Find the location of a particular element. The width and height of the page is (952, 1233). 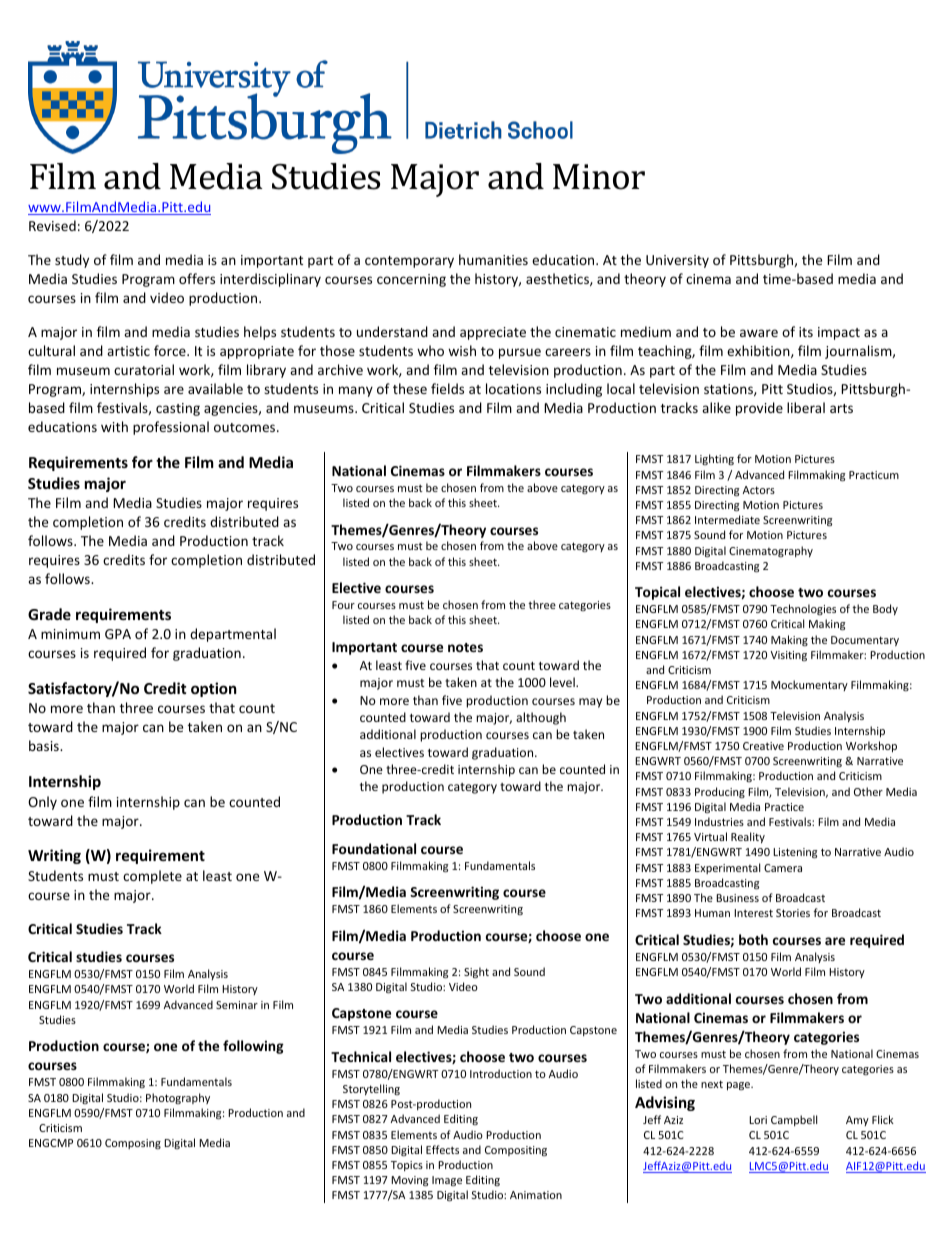

Composing is located at coordinates (133, 1144).
